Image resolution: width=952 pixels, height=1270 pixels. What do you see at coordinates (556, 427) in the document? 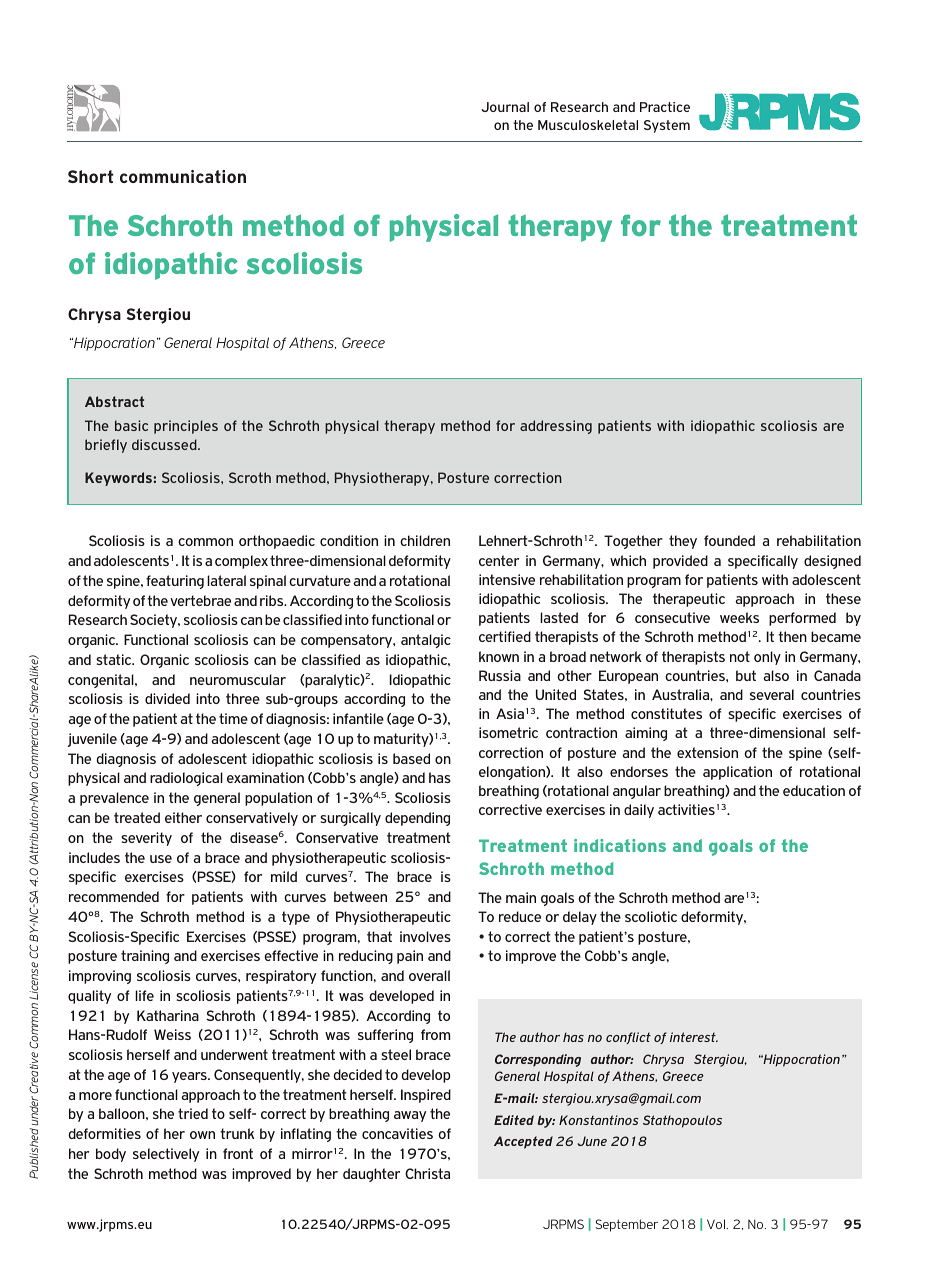
I see `addressing` at bounding box center [556, 427].
